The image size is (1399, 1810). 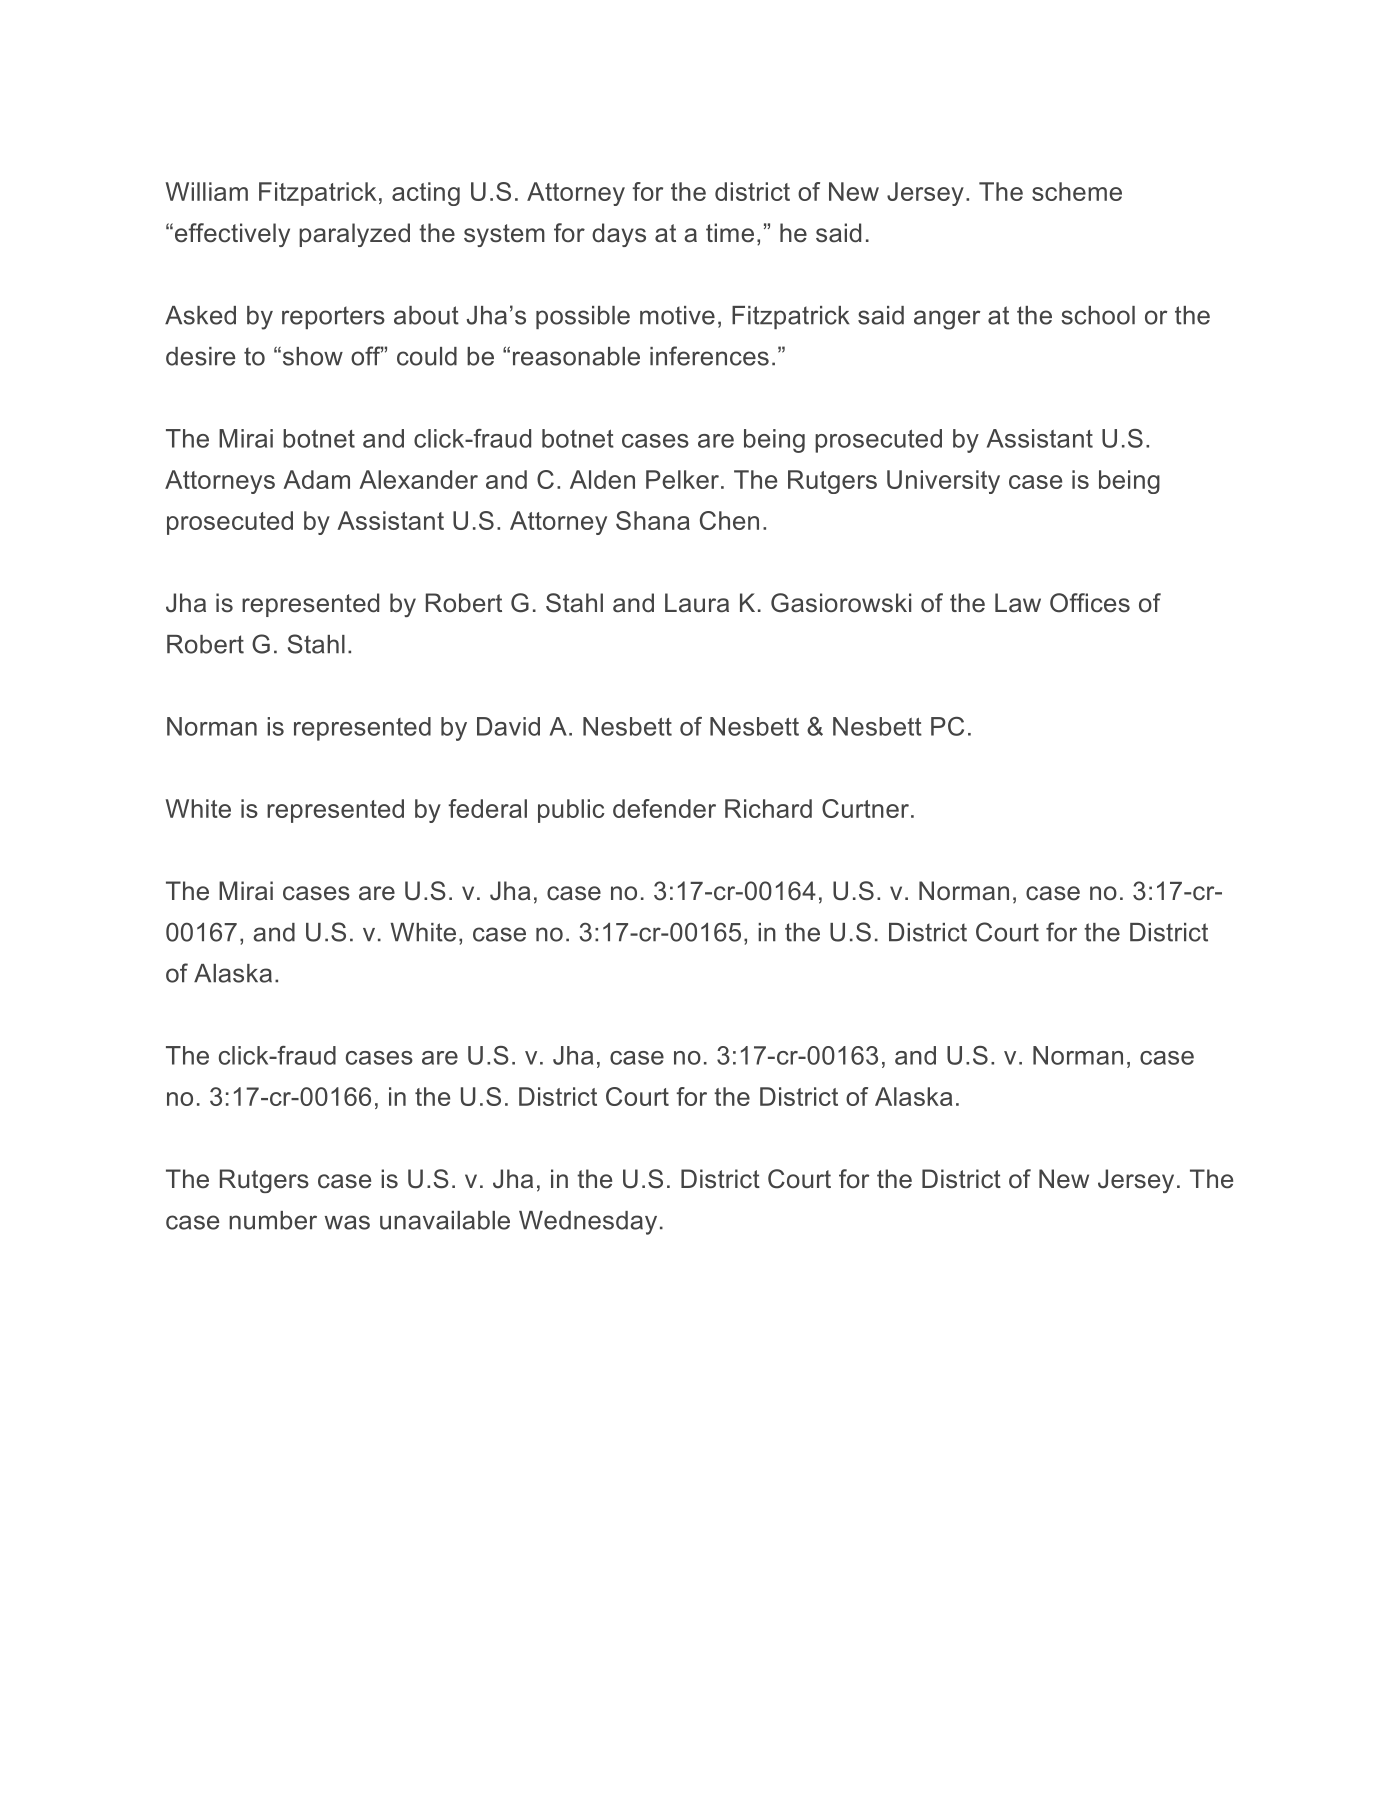 I want to click on unavailable, so click(x=445, y=1220).
